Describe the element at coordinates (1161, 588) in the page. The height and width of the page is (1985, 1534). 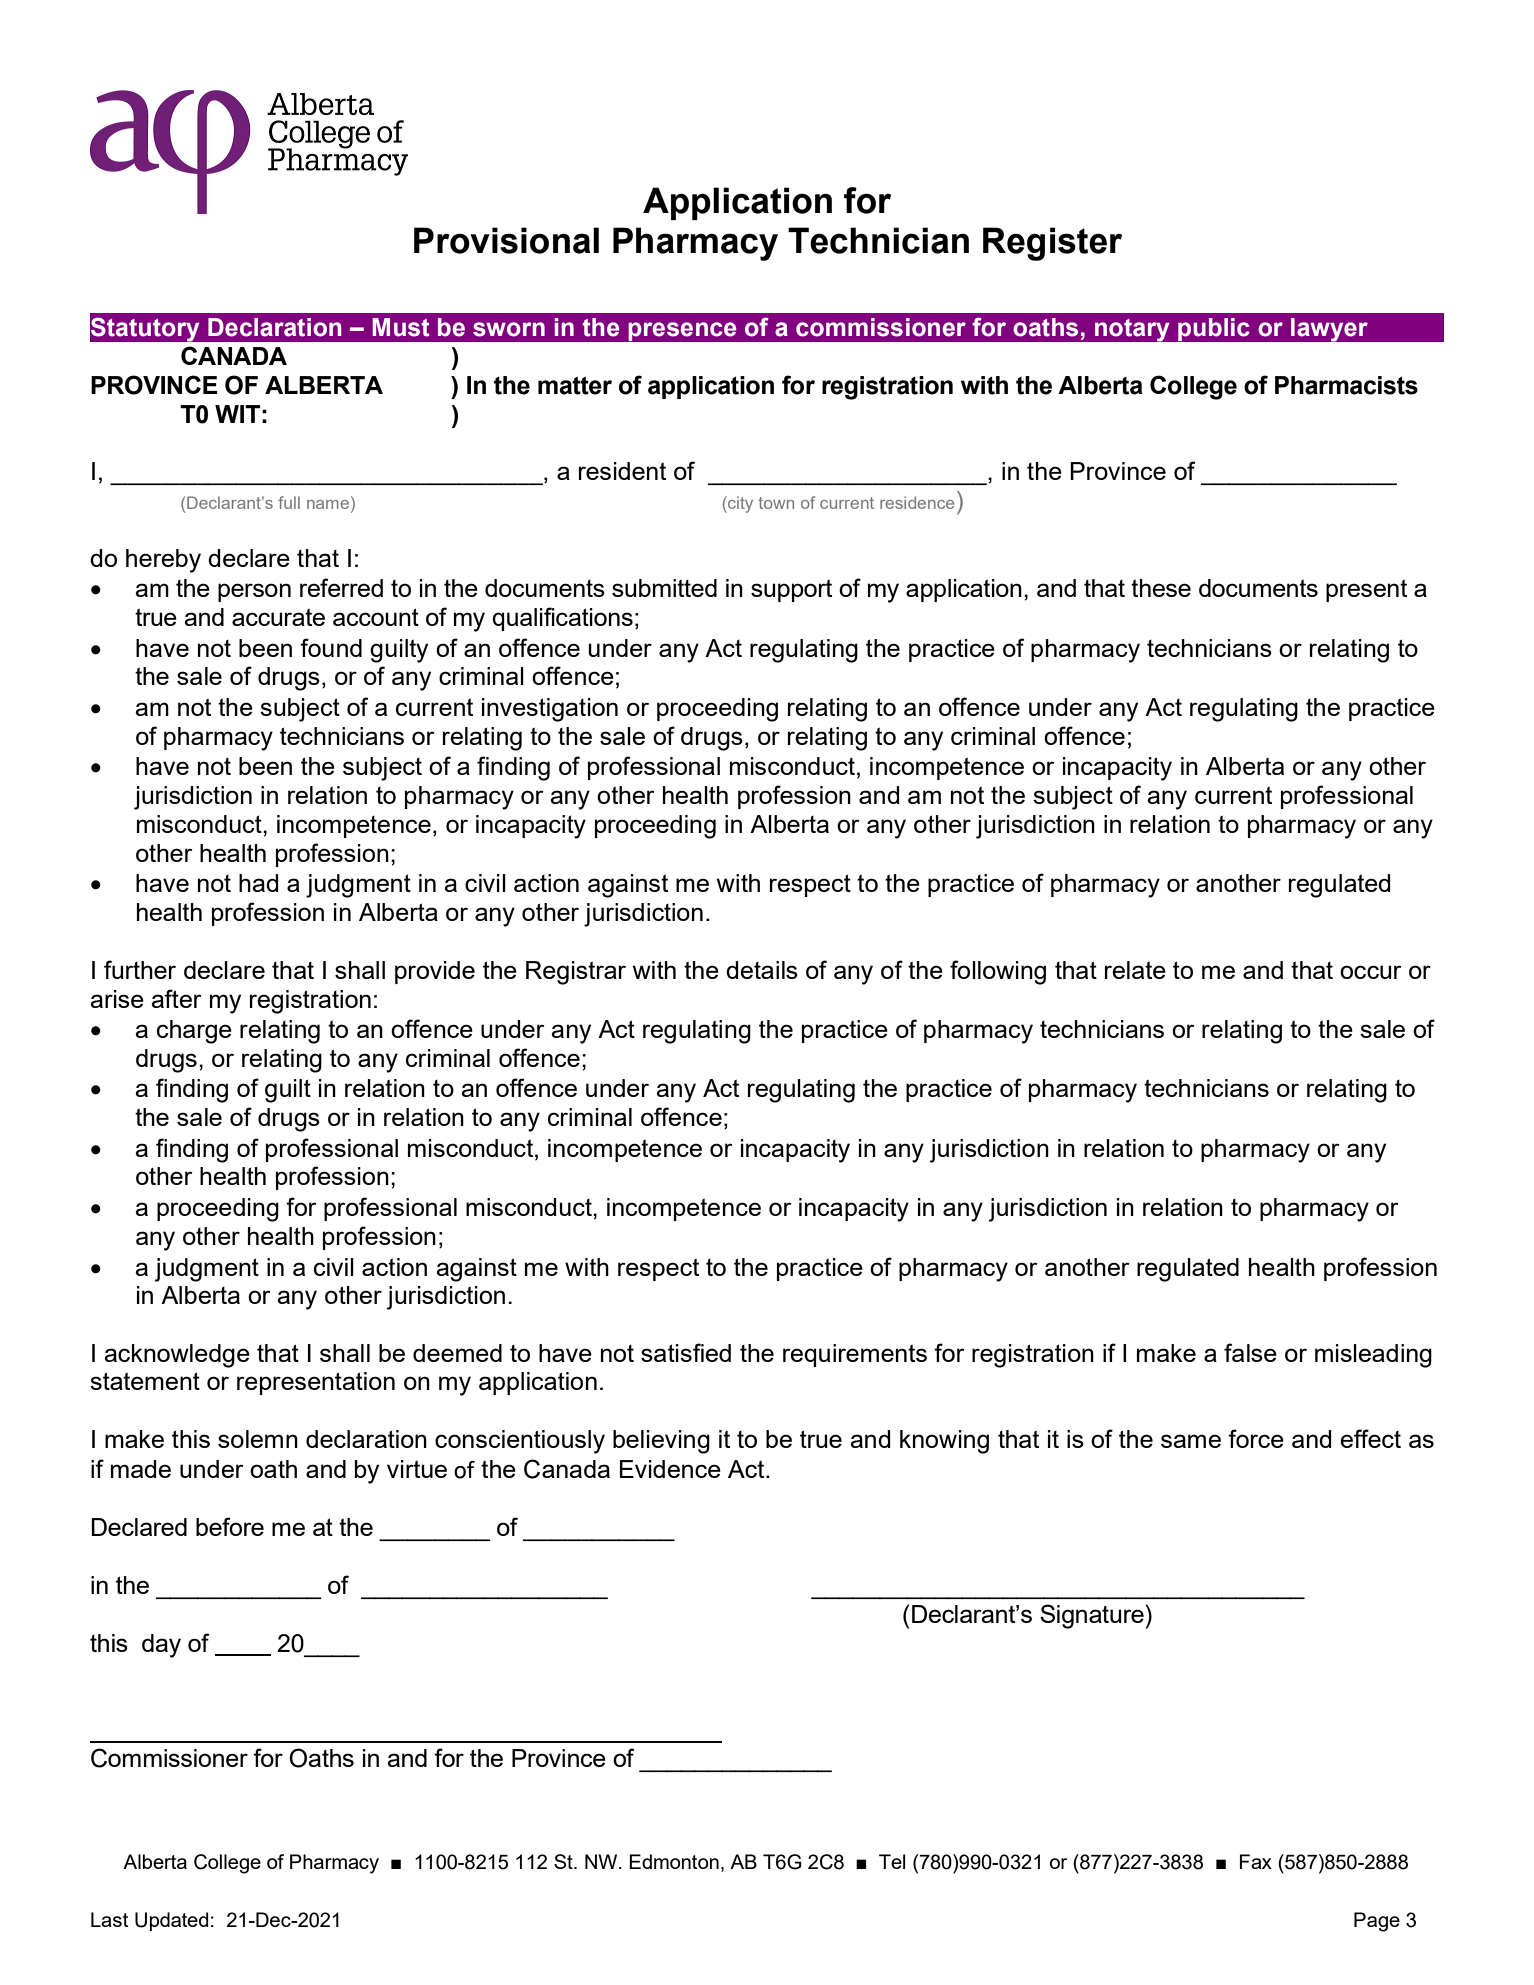
I see `these` at that location.
